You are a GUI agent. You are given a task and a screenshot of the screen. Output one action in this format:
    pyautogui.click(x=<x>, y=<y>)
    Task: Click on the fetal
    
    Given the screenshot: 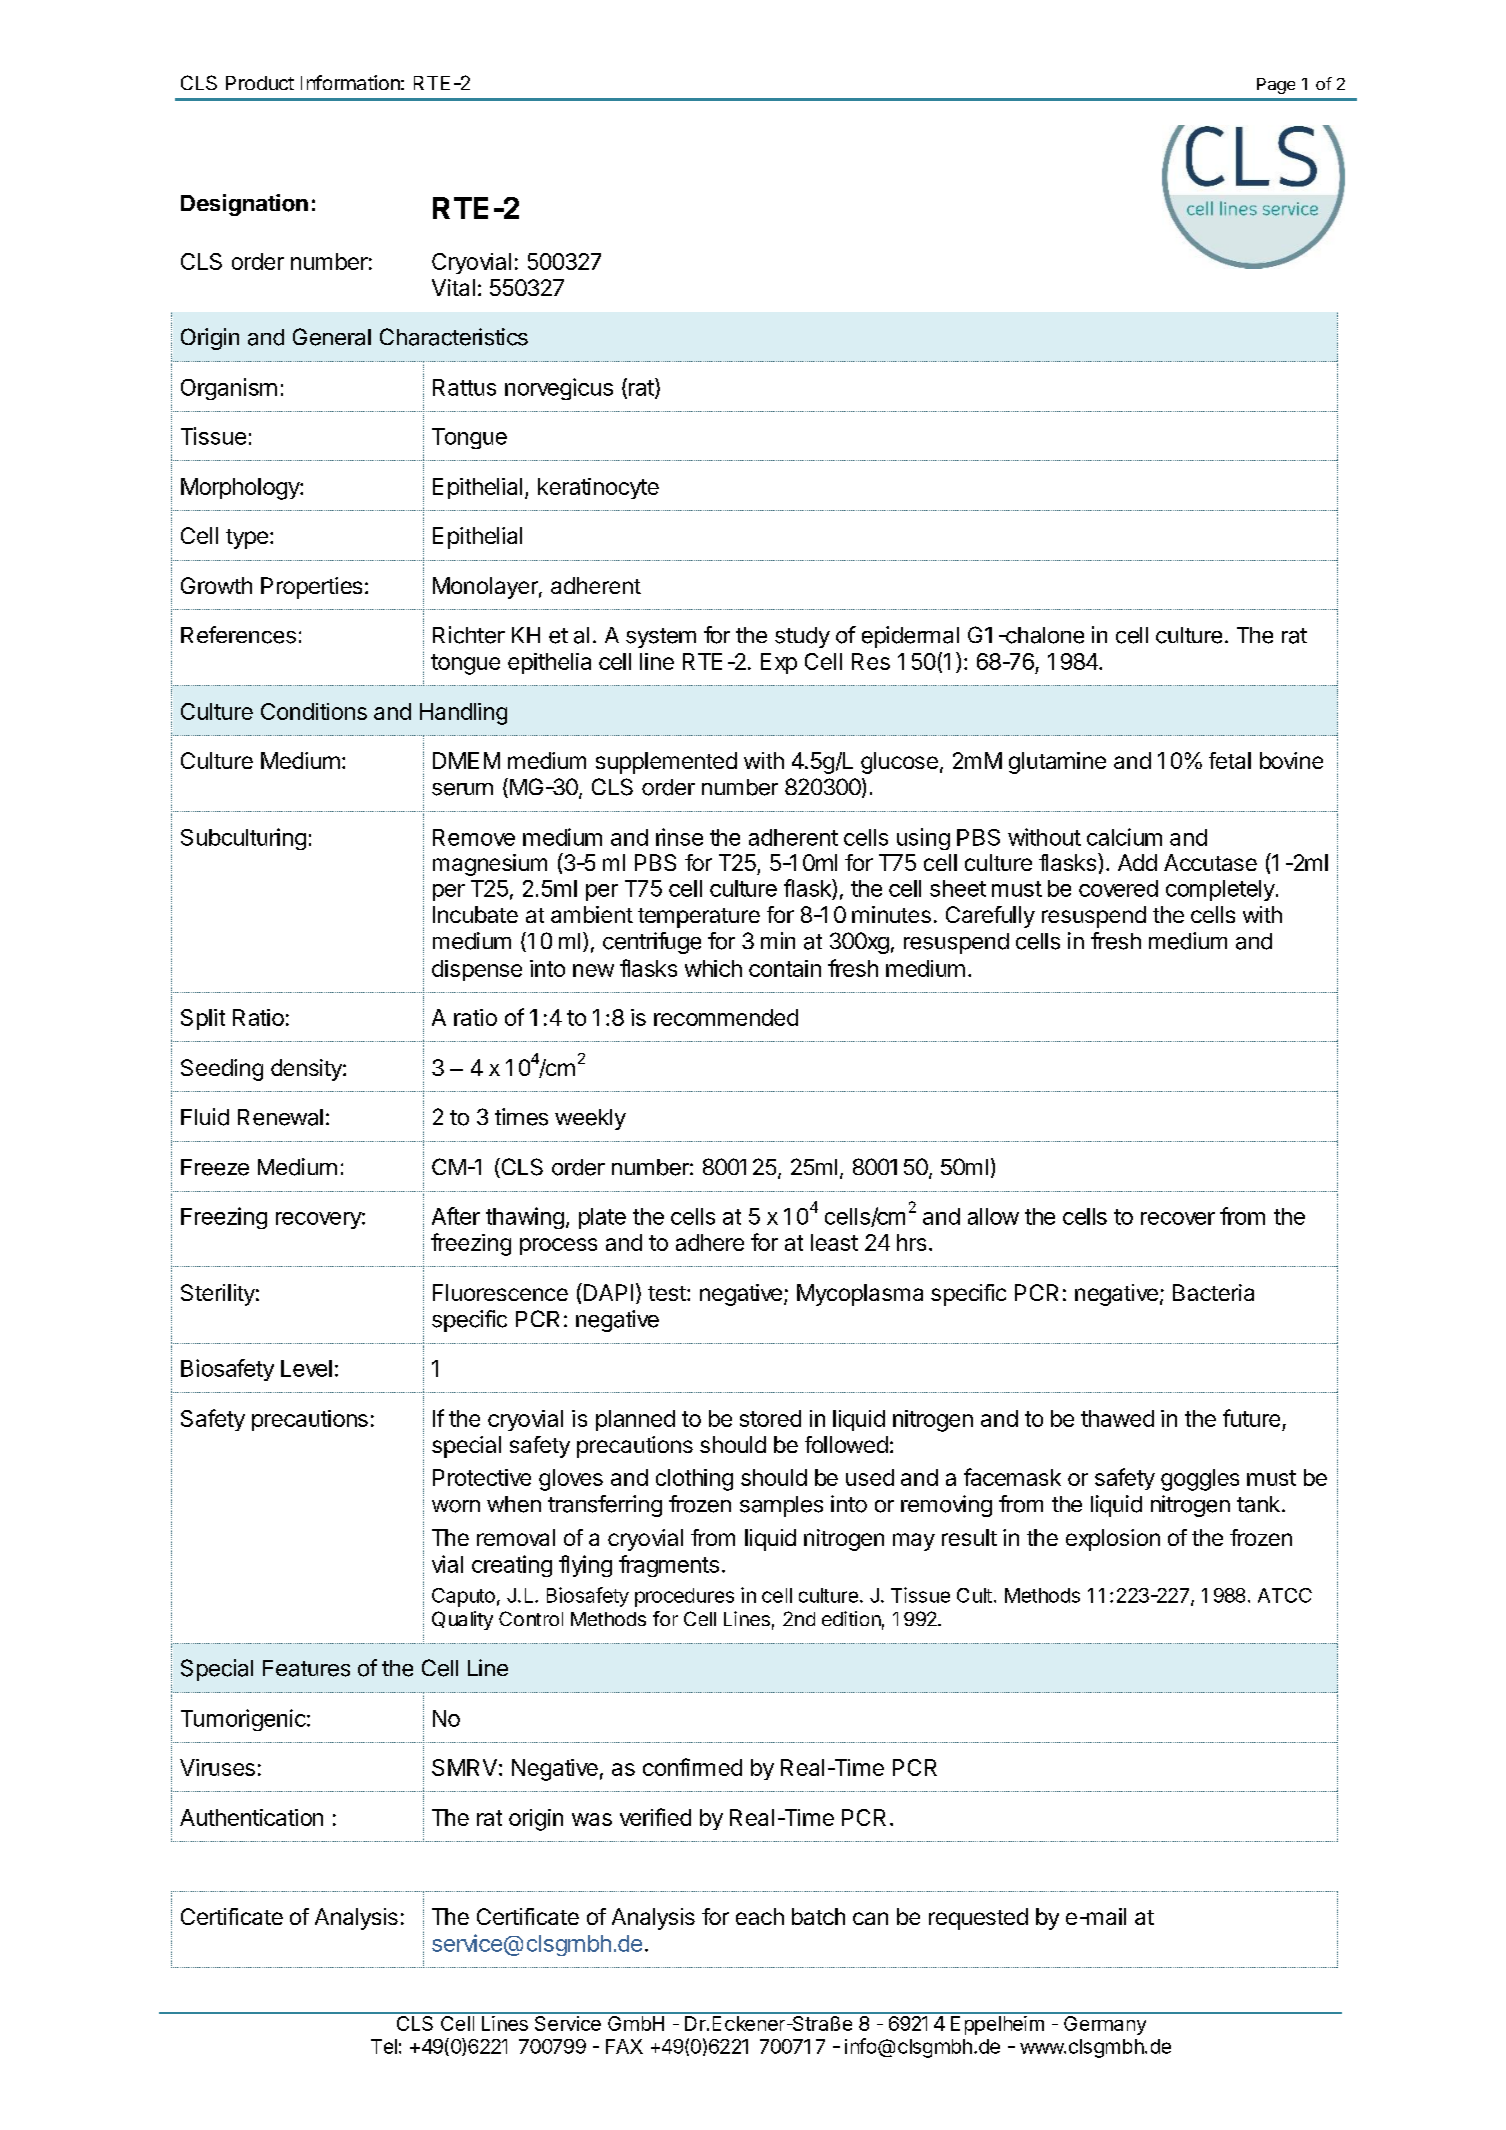 What is the action you would take?
    pyautogui.click(x=1230, y=760)
